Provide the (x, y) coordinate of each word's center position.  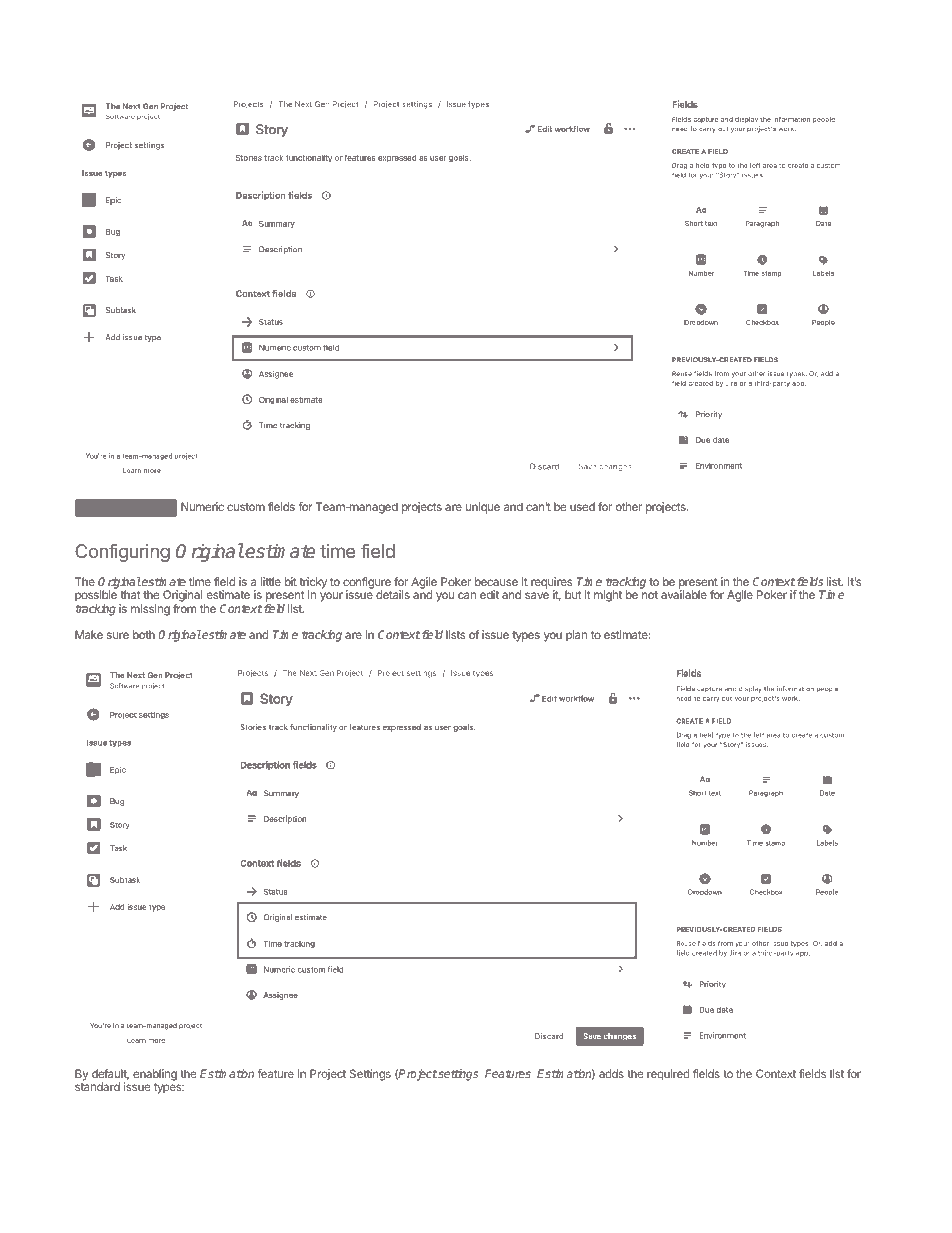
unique (483, 508)
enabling (155, 1075)
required (668, 1075)
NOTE (125, 508)
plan (576, 636)
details (393, 594)
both (144, 634)
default (110, 1074)
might (608, 596)
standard (97, 1086)
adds (611, 1073)
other (629, 506)
